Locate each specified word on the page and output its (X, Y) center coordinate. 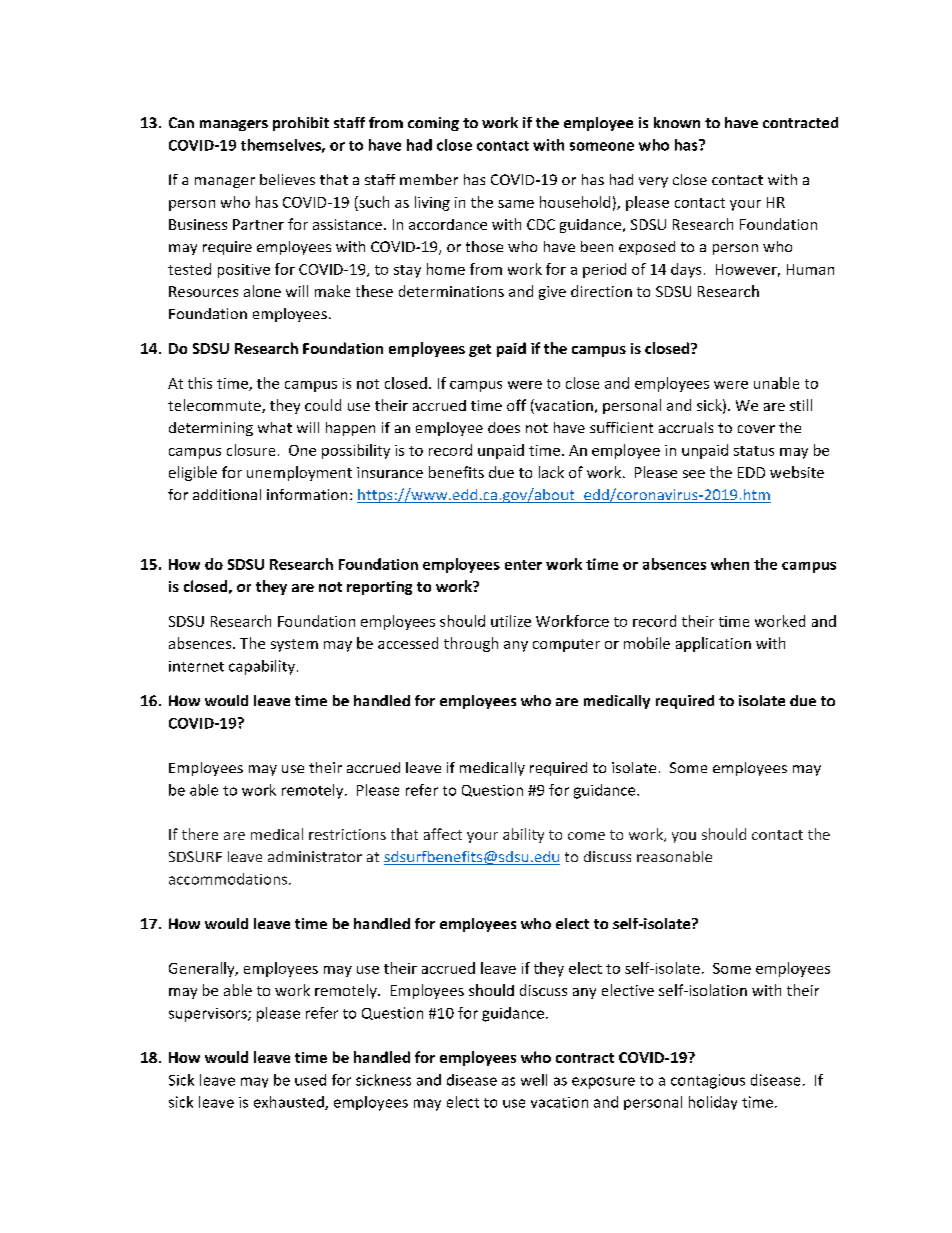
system (294, 645)
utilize (511, 621)
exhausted (290, 1103)
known (677, 122)
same (516, 204)
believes (287, 179)
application (713, 644)
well (534, 1080)
